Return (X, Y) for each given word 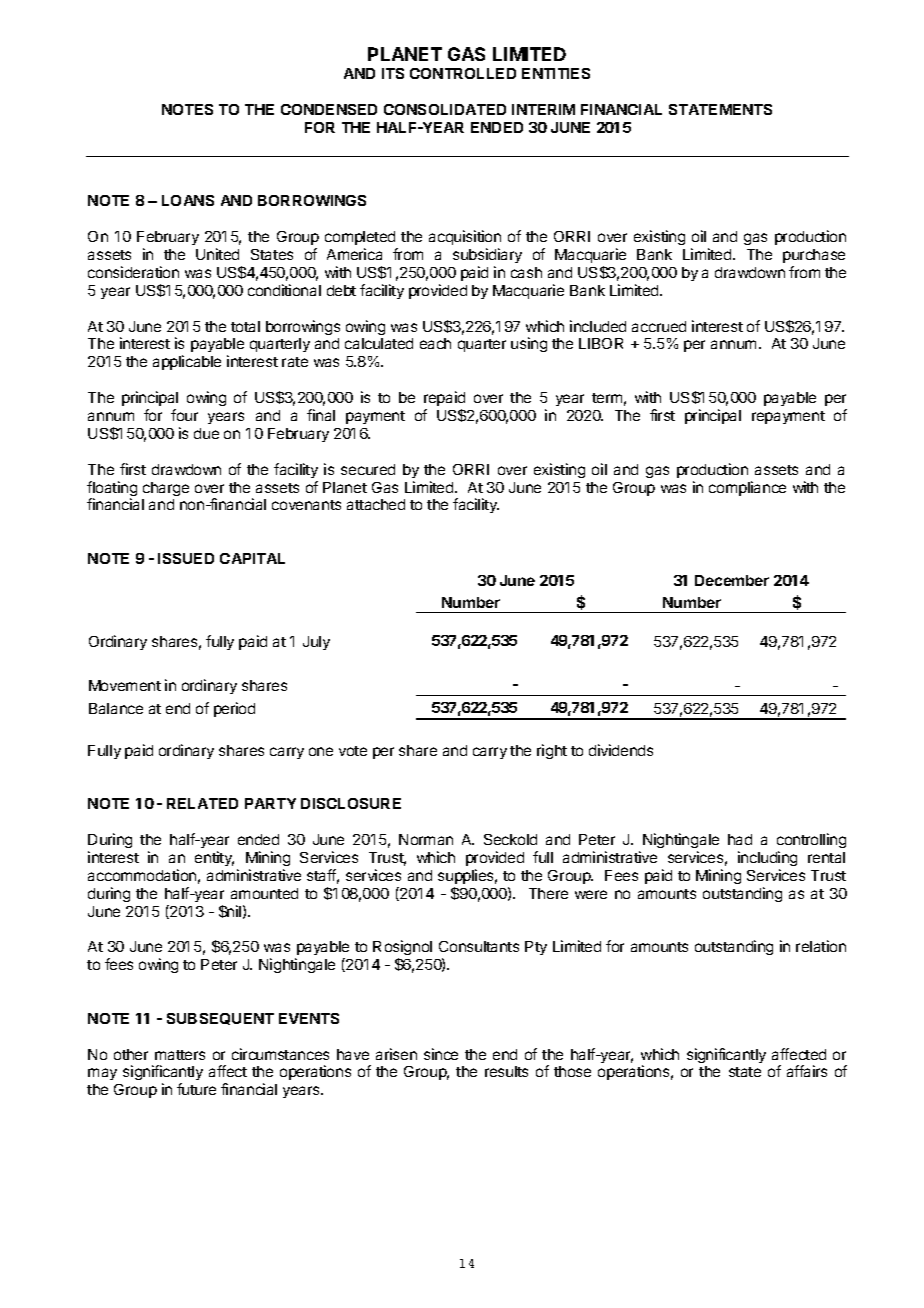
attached (376, 504)
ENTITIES (556, 73)
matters (180, 1055)
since (441, 1054)
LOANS (188, 200)
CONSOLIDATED (445, 109)
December (732, 580)
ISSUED (186, 558)
